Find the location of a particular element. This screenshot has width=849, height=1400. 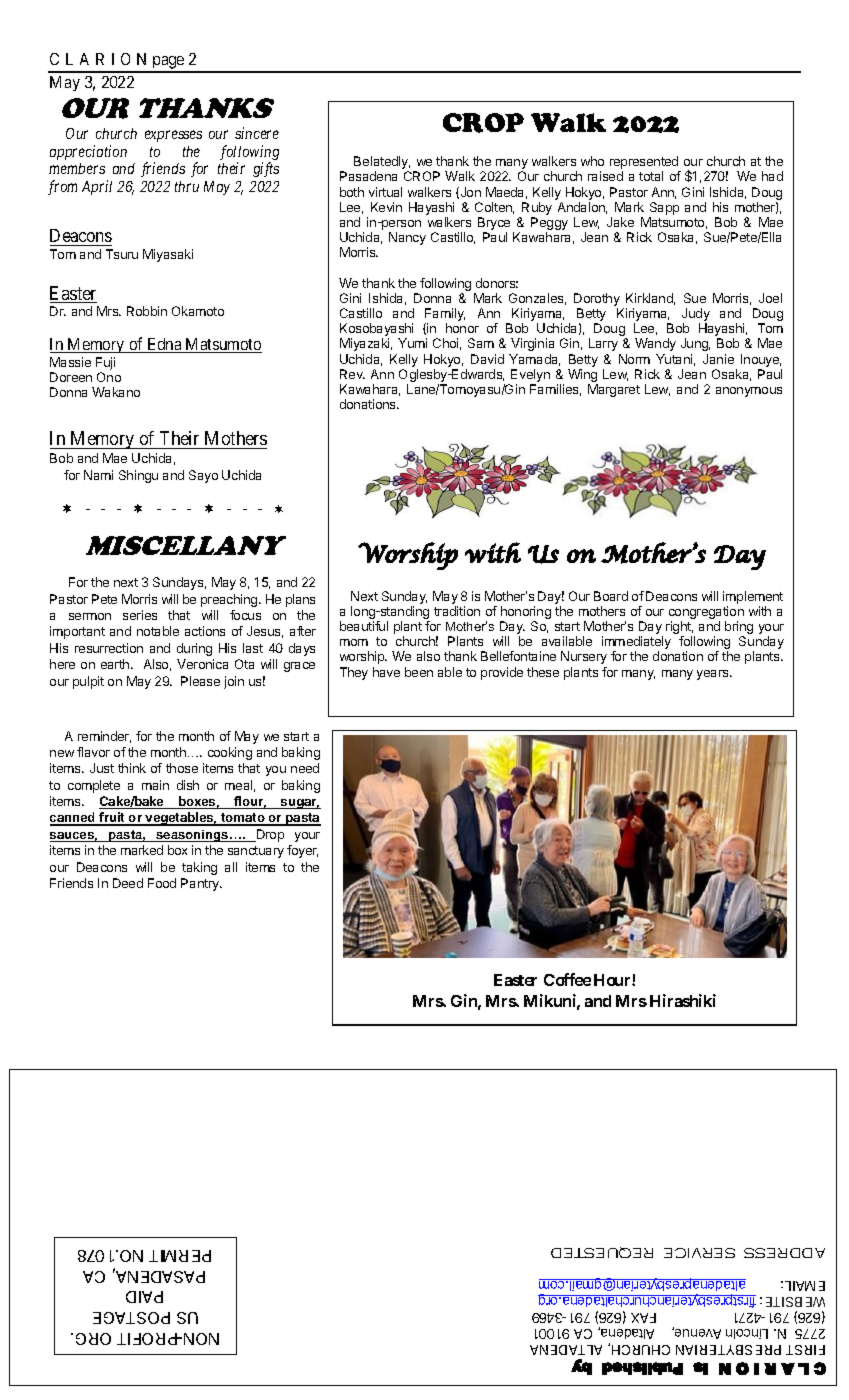

page is located at coordinates (168, 64).
